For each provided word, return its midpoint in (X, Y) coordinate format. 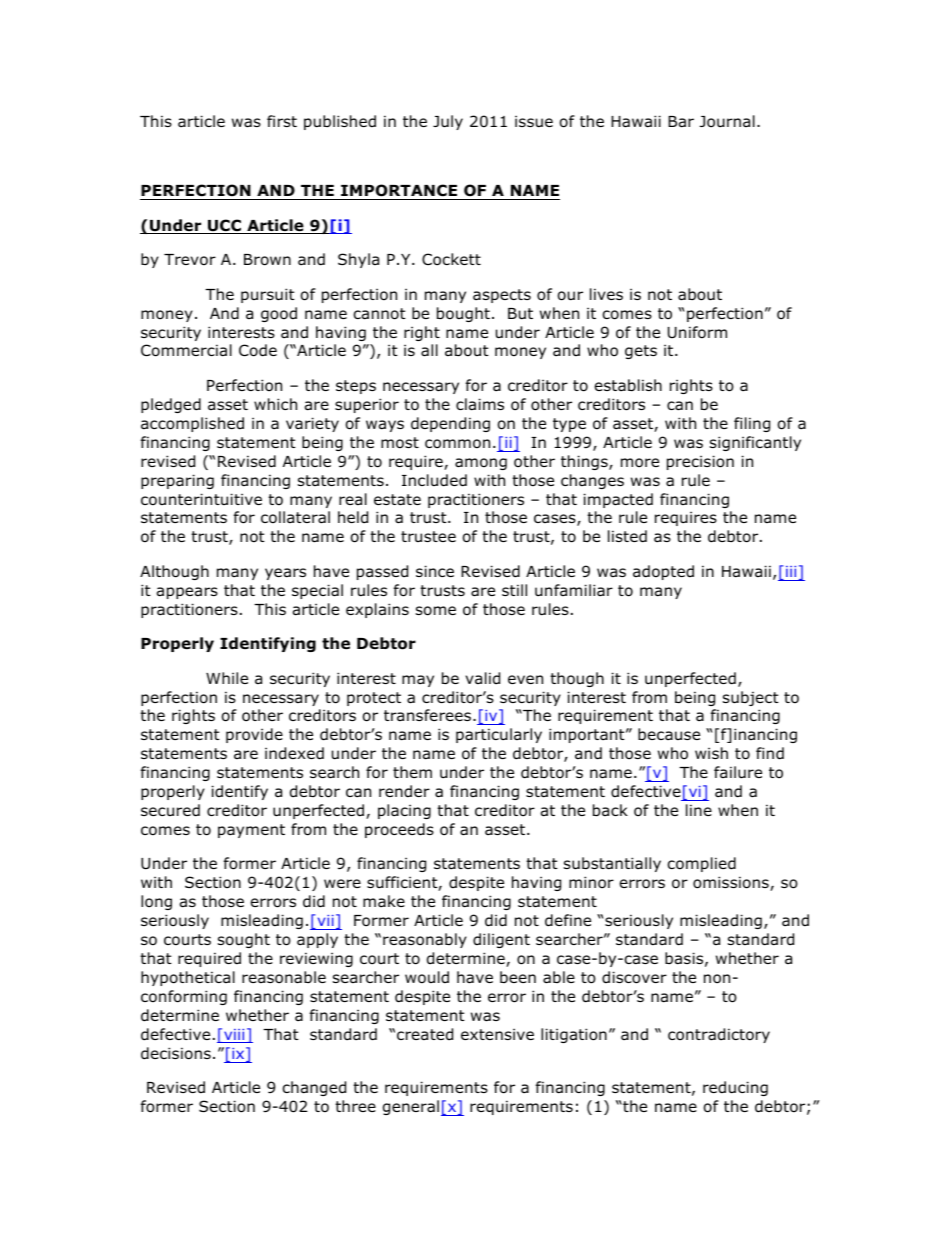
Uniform (697, 332)
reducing (735, 1088)
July (448, 122)
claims (480, 404)
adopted (663, 572)
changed (314, 1088)
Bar (681, 122)
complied (701, 864)
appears (187, 593)
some (436, 611)
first (282, 121)
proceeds (399, 830)
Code (258, 350)
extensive (497, 1034)
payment (251, 831)
